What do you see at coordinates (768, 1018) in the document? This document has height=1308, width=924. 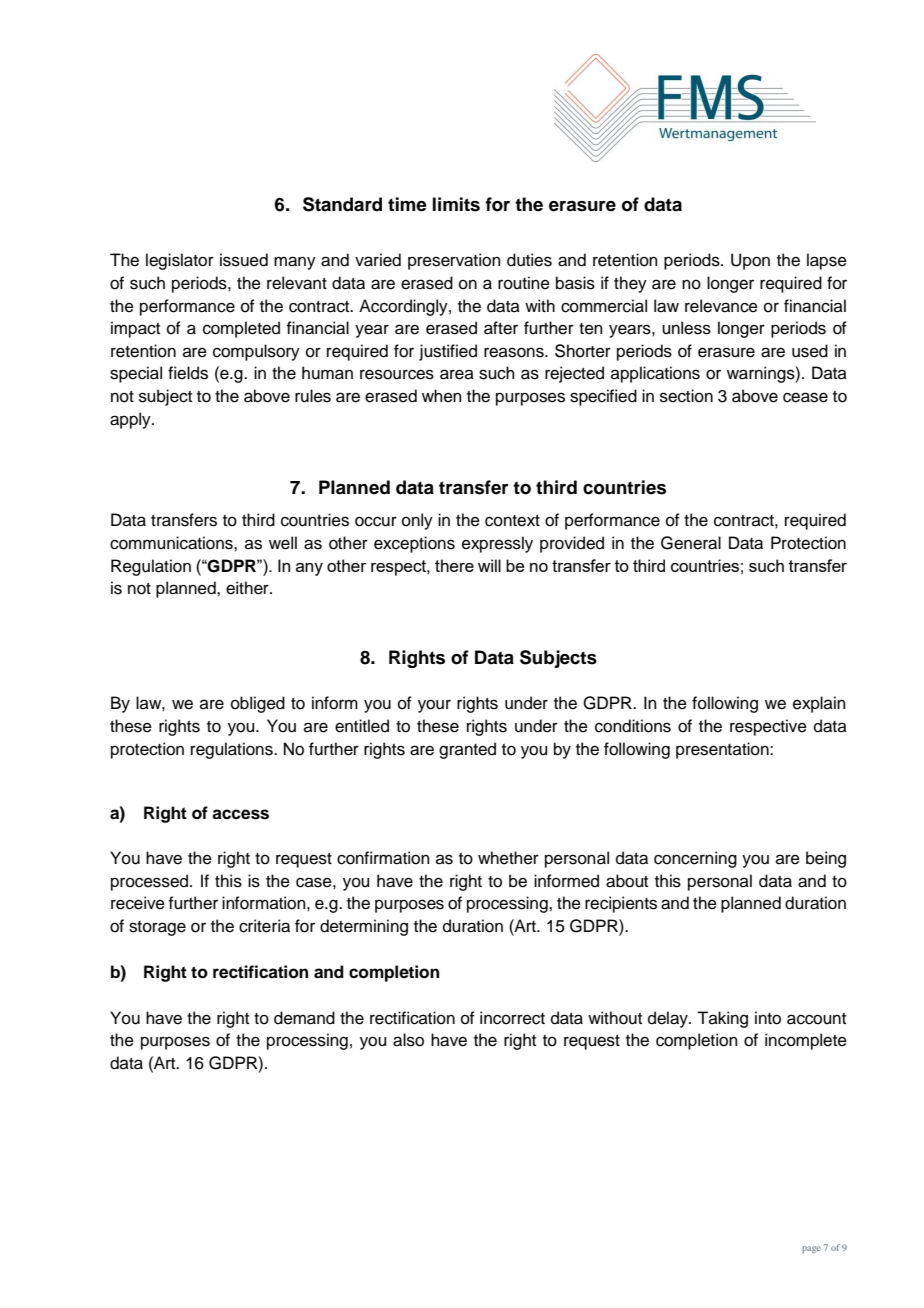 I see `into` at bounding box center [768, 1018].
